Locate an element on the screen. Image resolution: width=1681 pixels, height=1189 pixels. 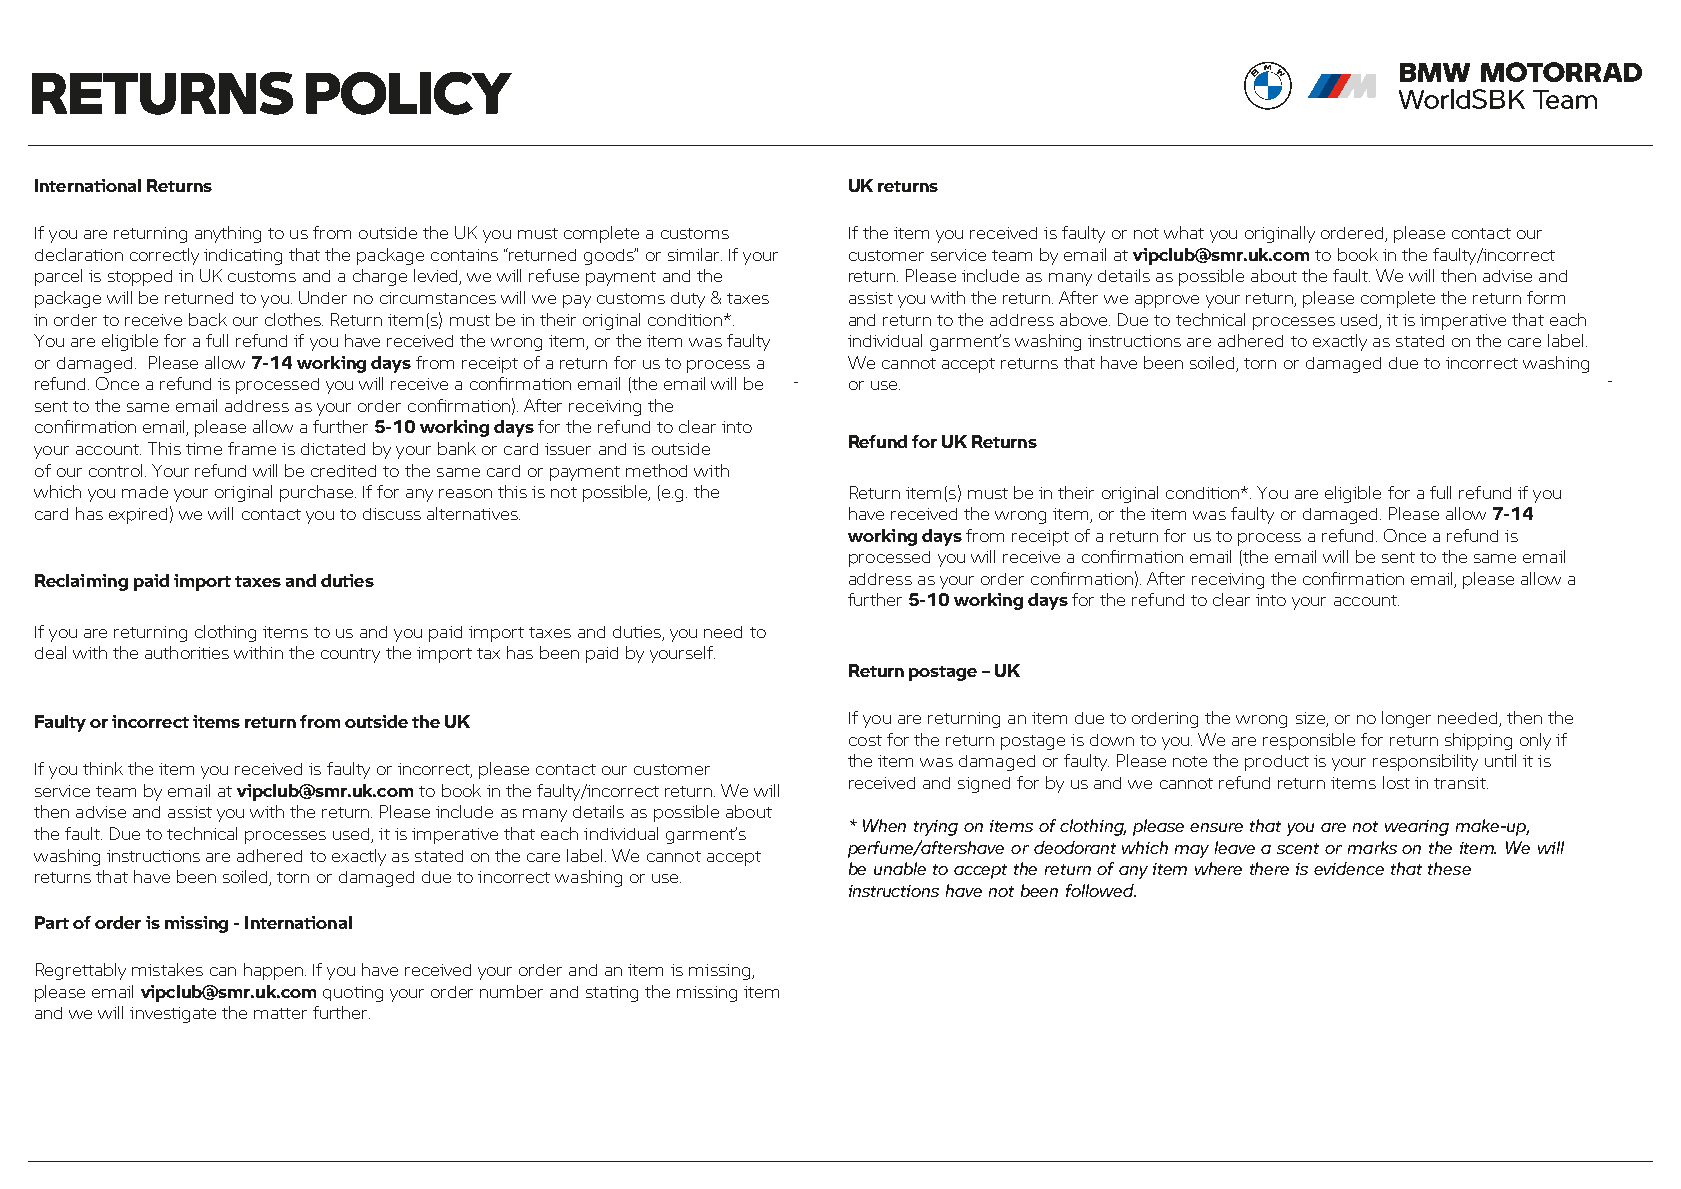
longer is located at coordinates (1406, 719).
